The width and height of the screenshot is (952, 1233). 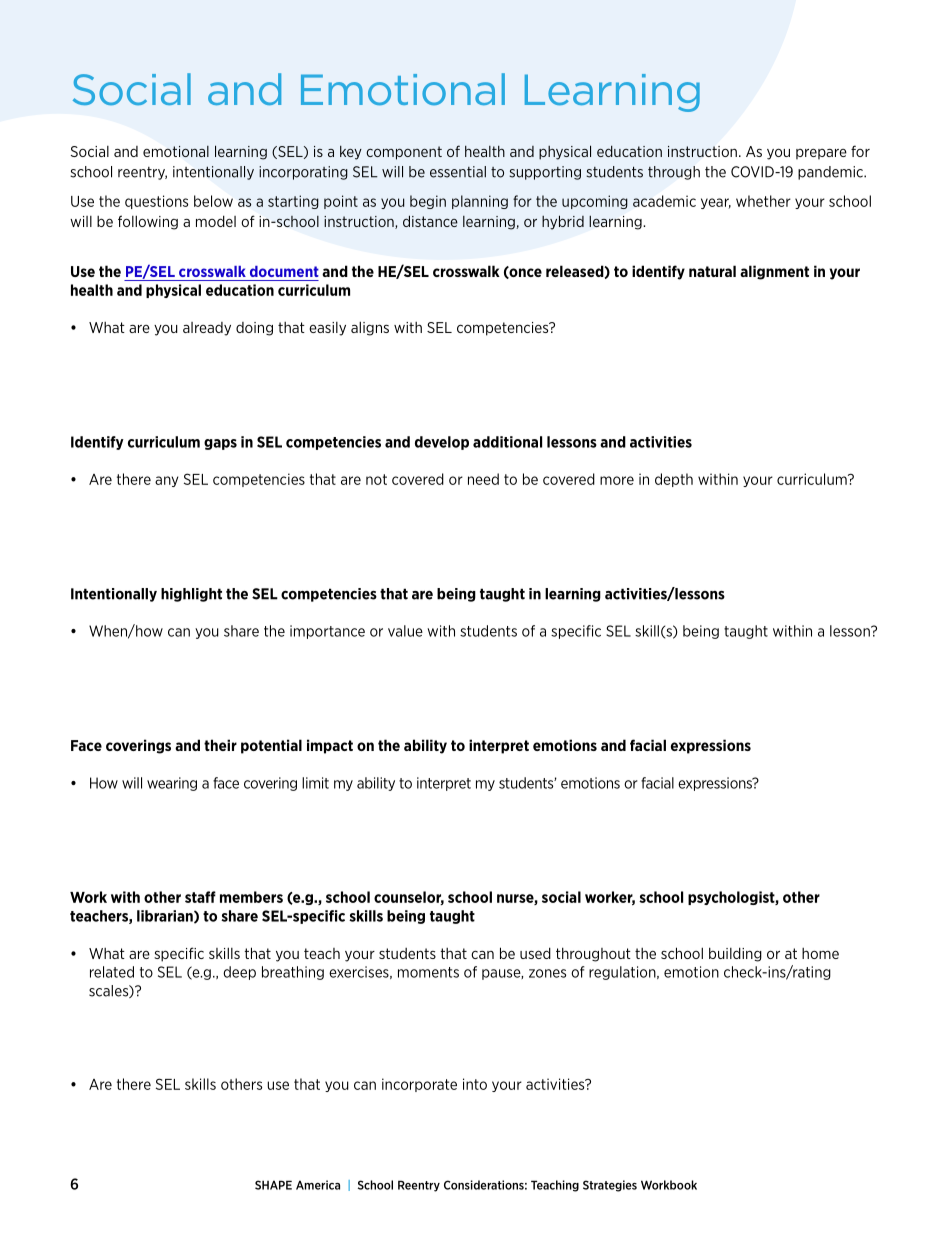 I want to click on SHAPE, so click(x=273, y=1185).
